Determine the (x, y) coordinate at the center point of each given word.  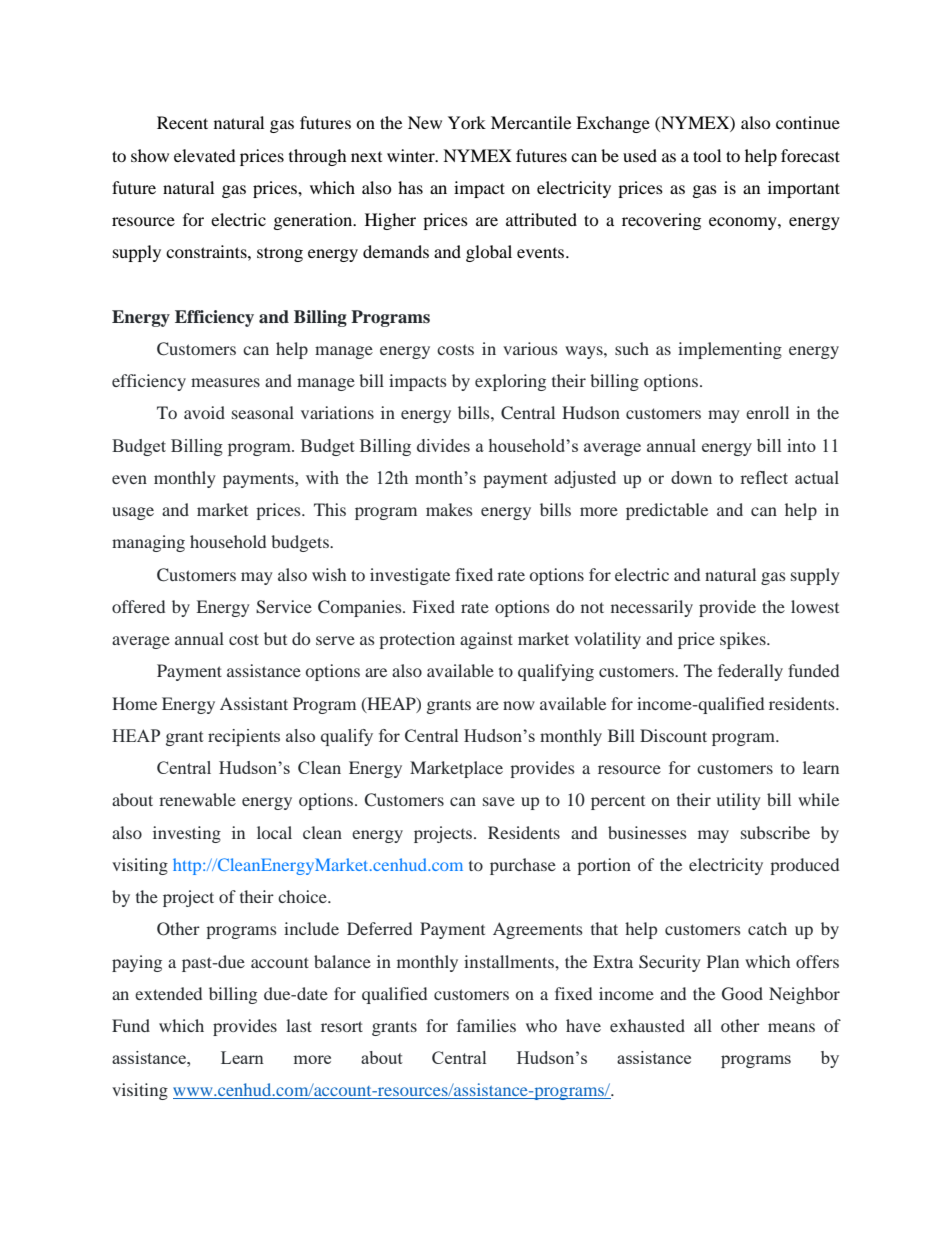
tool (707, 155)
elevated (205, 155)
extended (168, 993)
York (467, 122)
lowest (815, 606)
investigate (410, 576)
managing (148, 543)
